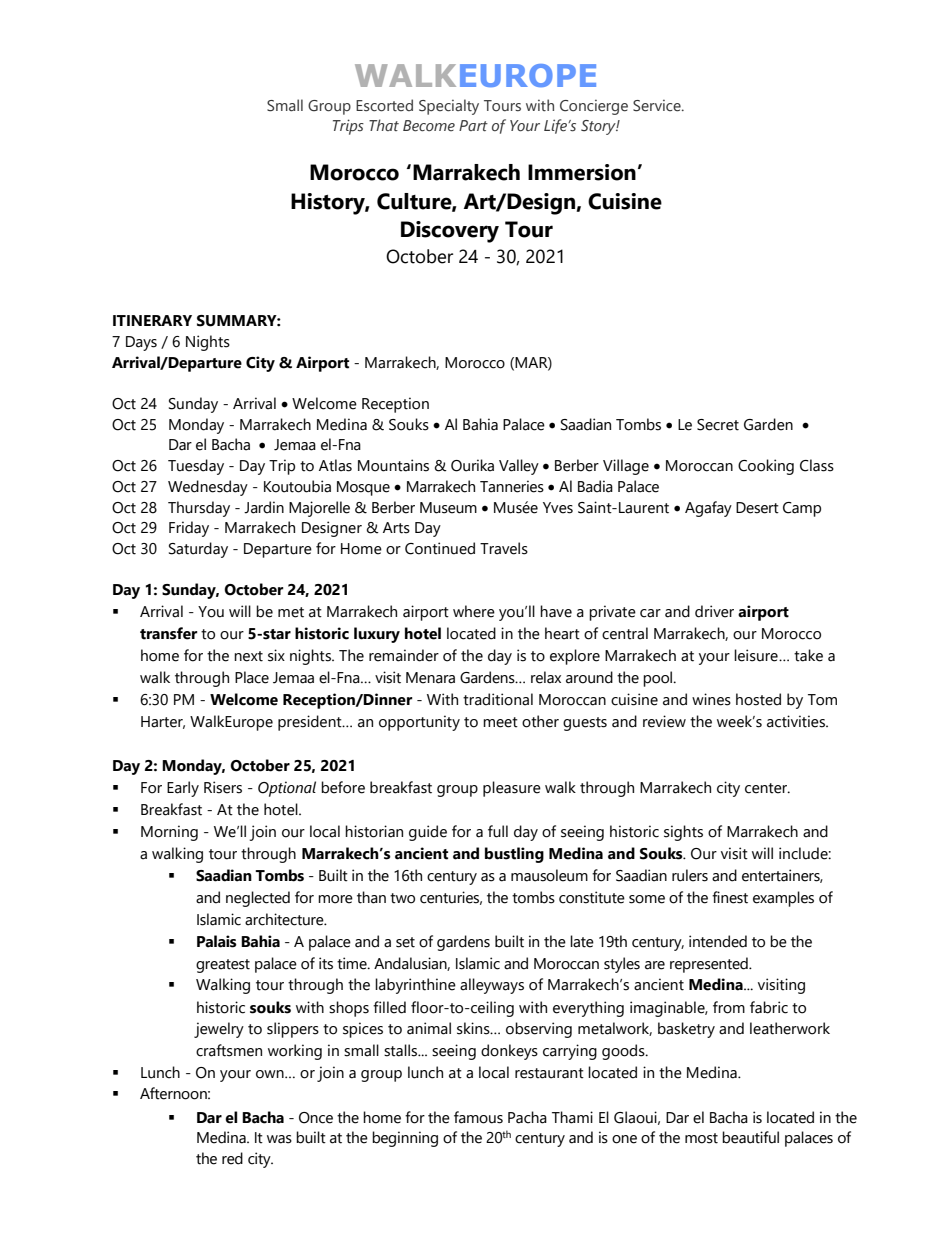 The width and height of the screenshot is (952, 1233). I want to click on red, so click(232, 1158).
